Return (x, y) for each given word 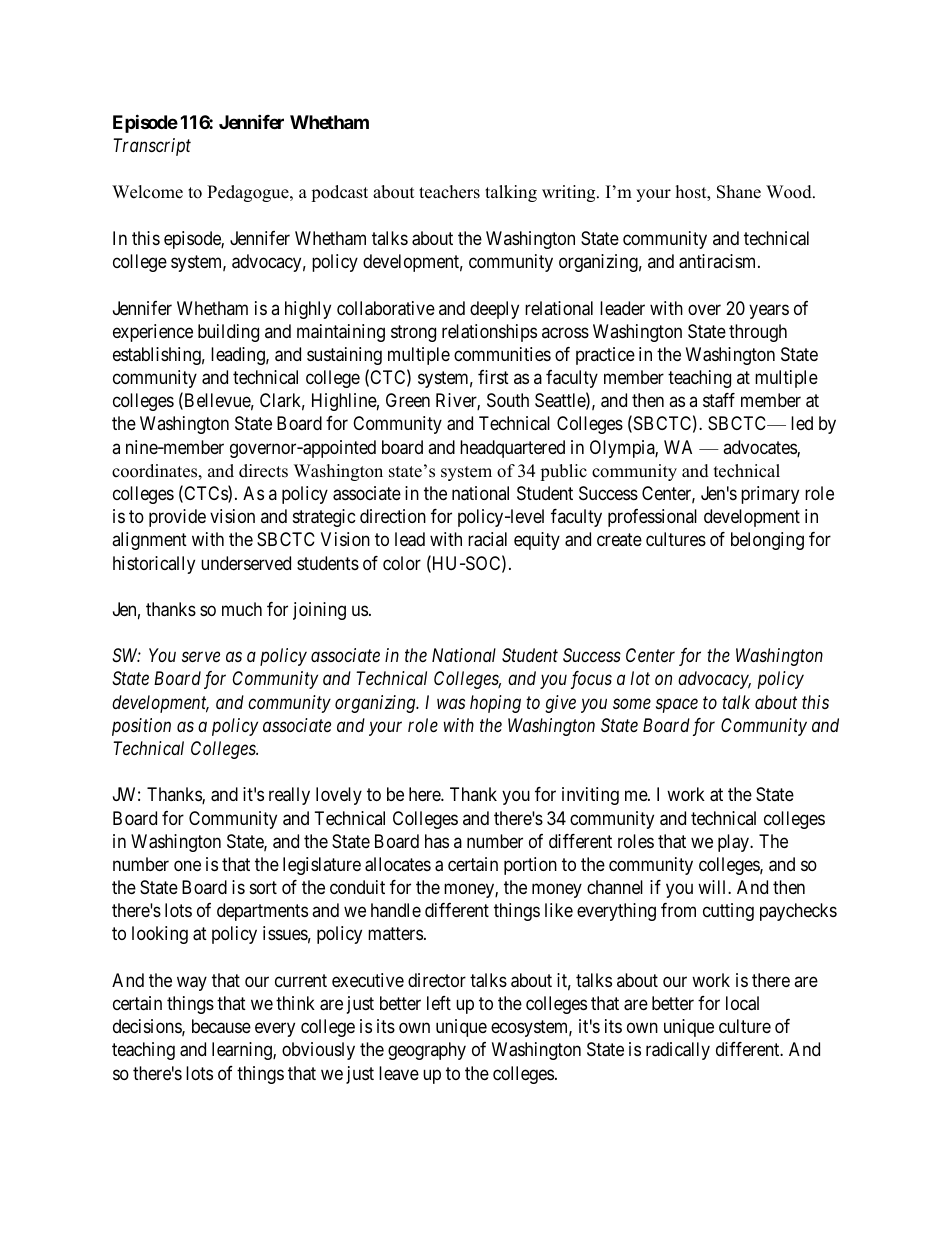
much (242, 609)
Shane (739, 192)
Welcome (147, 192)
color (402, 563)
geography (427, 1051)
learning (243, 1051)
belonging (767, 541)
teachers (449, 192)
